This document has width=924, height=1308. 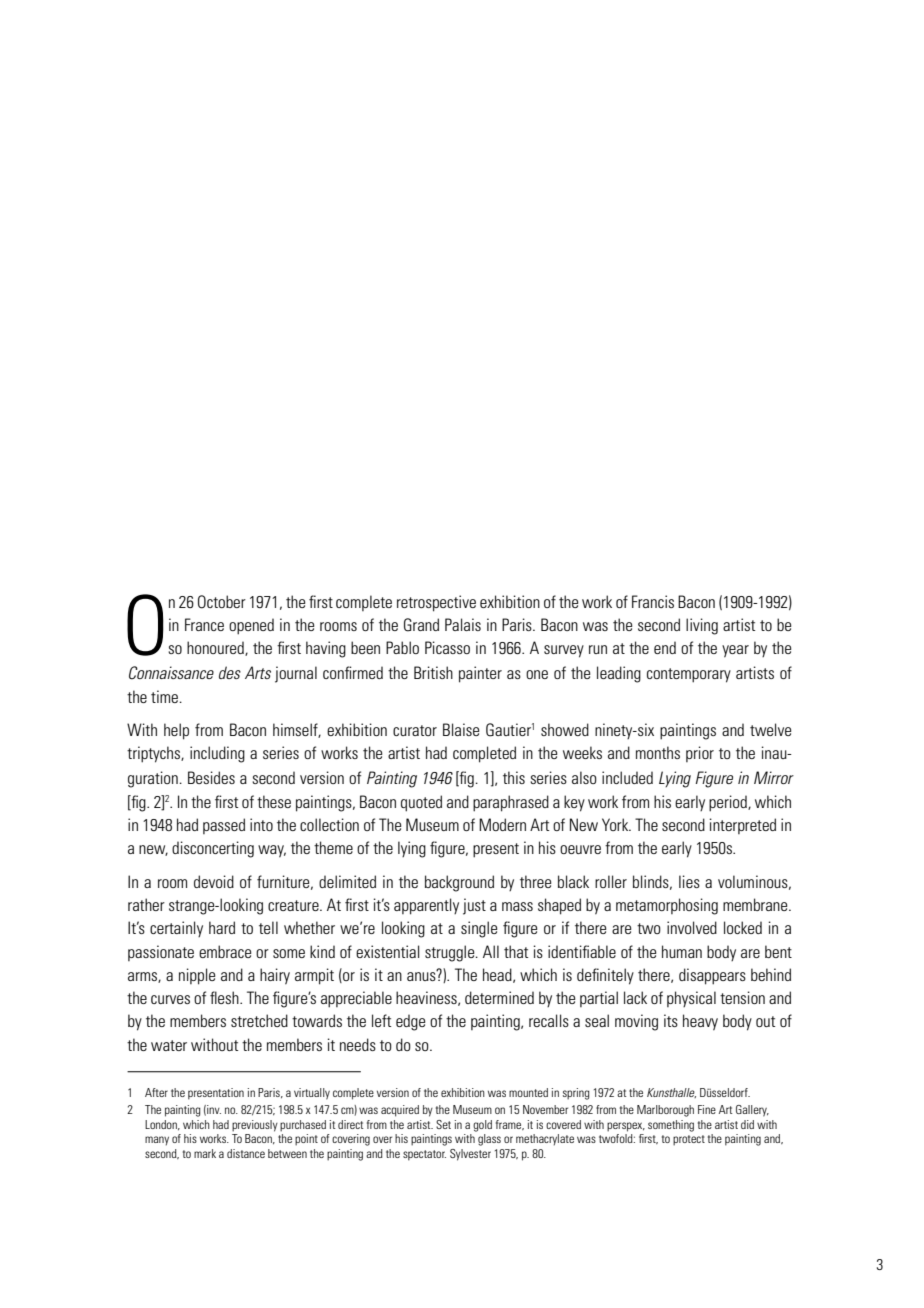 I want to click on disappears, so click(x=712, y=976).
